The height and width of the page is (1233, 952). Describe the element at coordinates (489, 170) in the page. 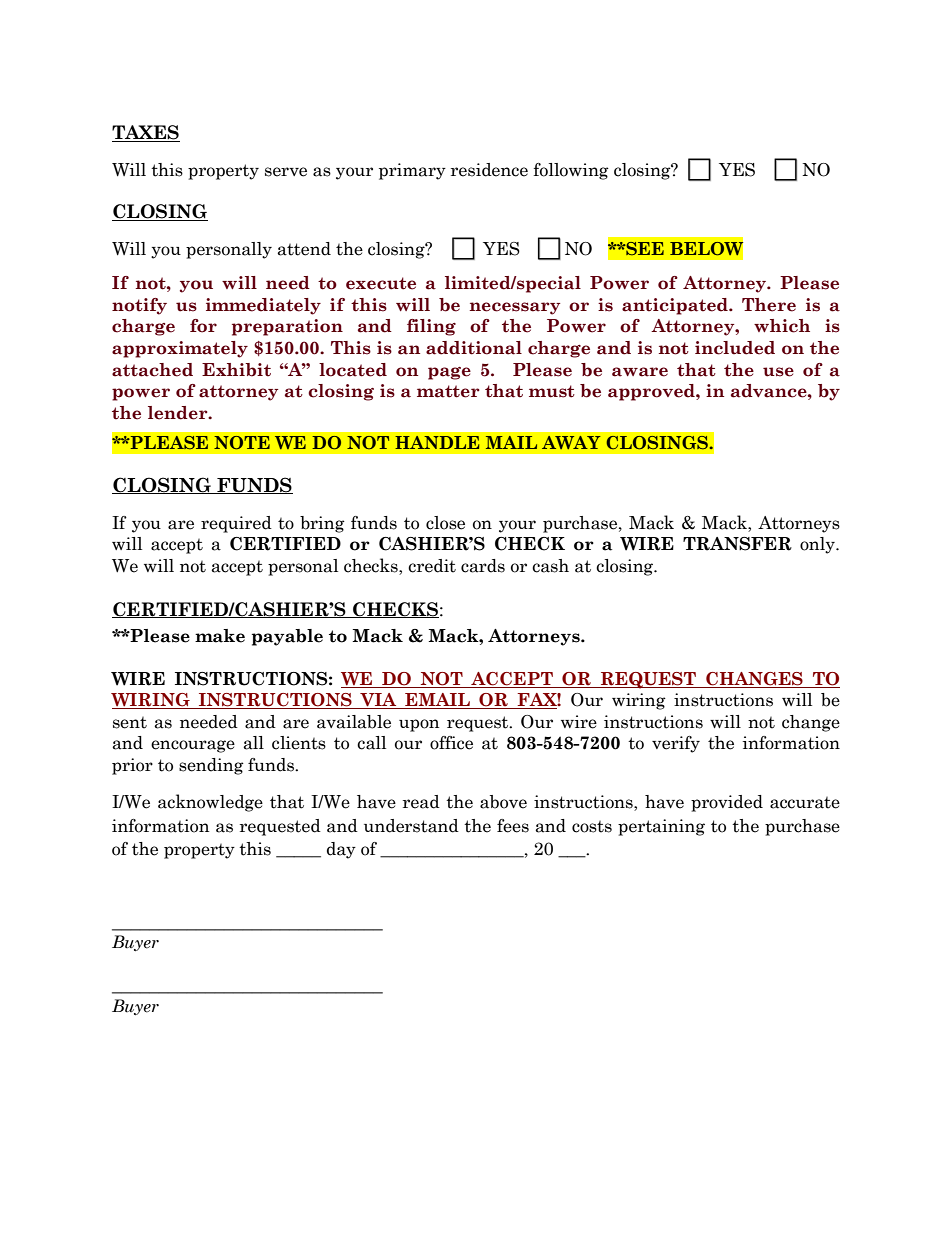

I see `residence` at that location.
